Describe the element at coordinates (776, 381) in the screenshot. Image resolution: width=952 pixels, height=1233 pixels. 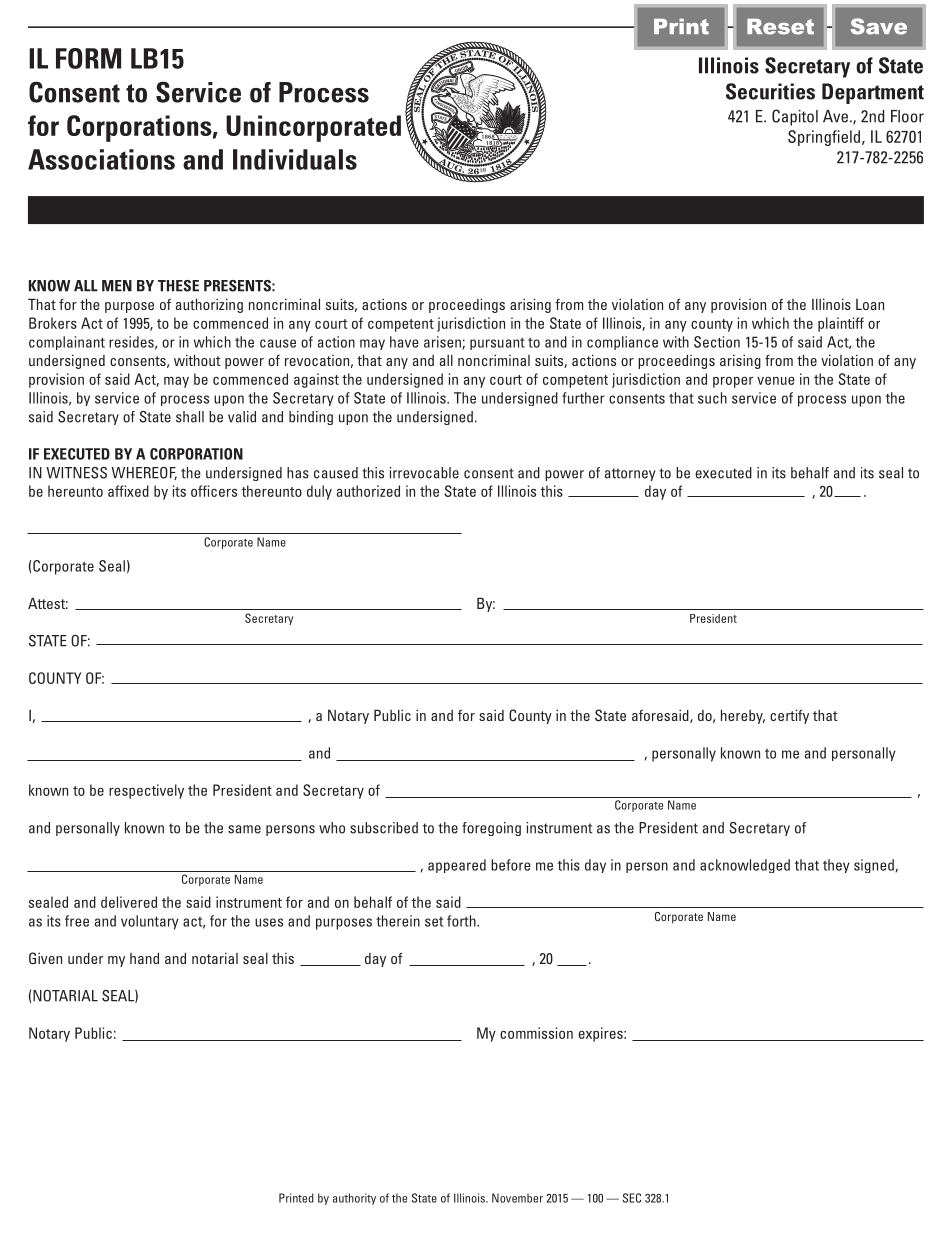
I see `venue` at that location.
